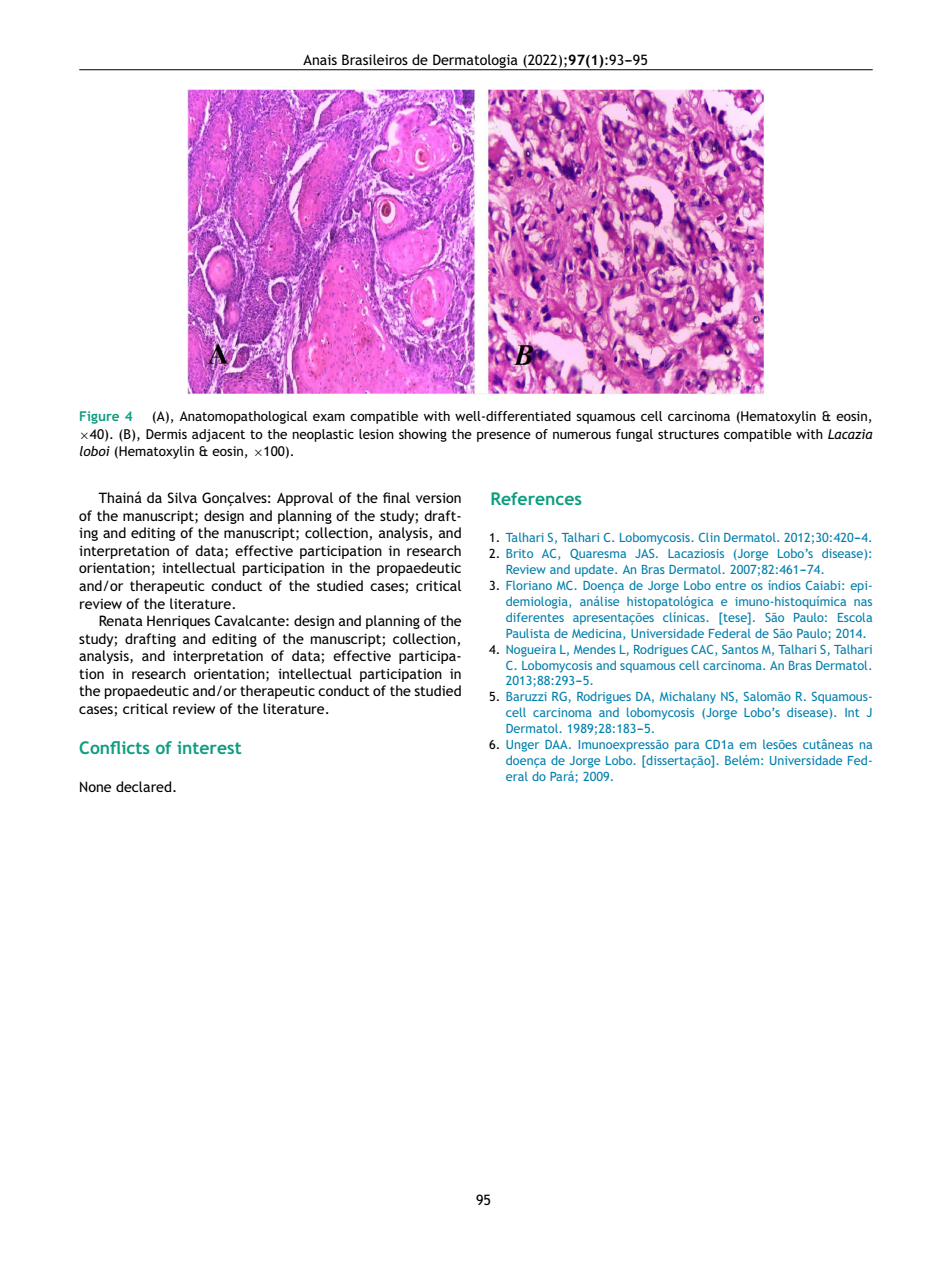  What do you see at coordinates (166, 434) in the screenshot?
I see `Dermis` at bounding box center [166, 434].
